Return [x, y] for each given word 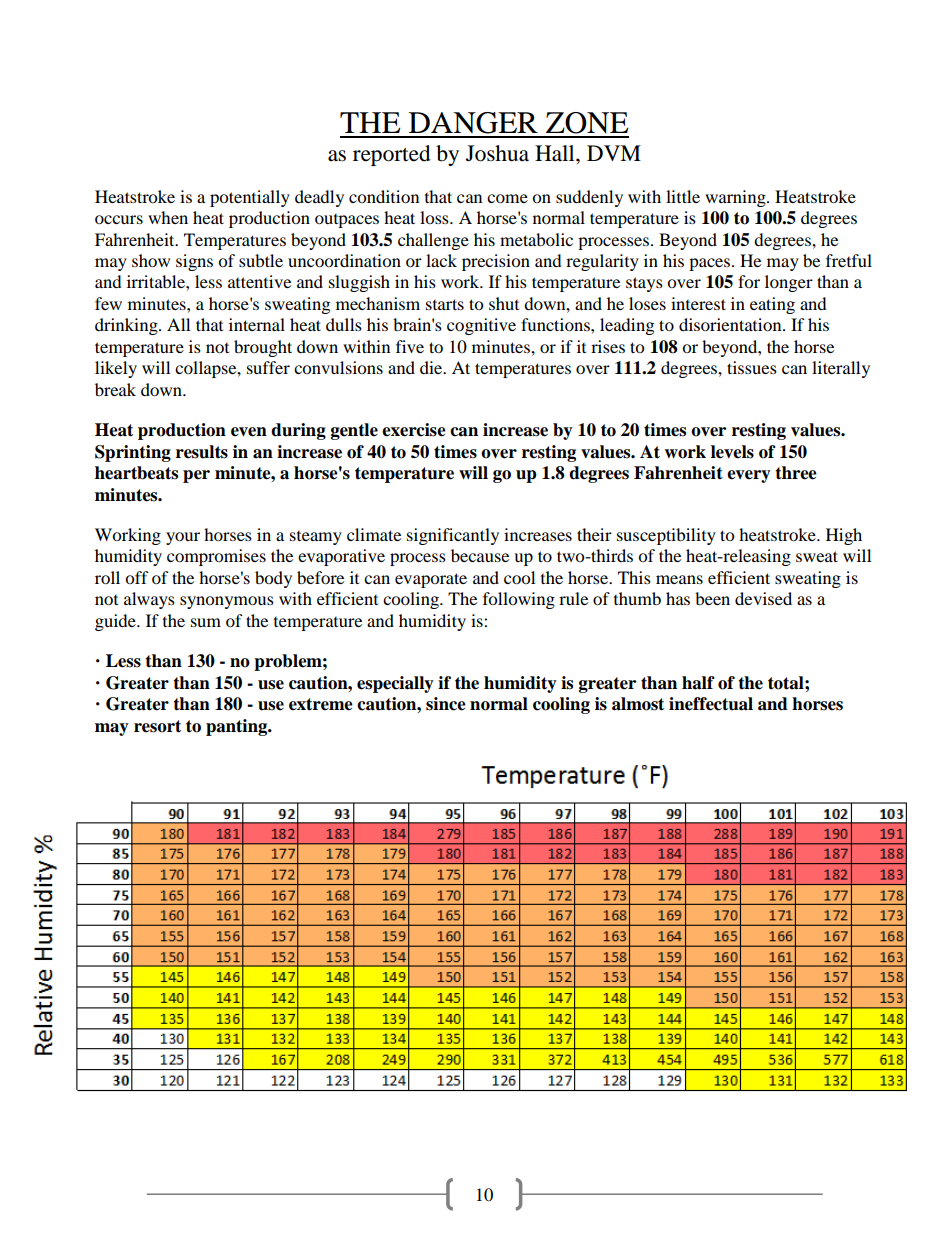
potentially [250, 198]
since [446, 704]
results [202, 452]
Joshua [497, 153]
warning [736, 198]
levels [732, 452]
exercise [414, 430]
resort [157, 726]
